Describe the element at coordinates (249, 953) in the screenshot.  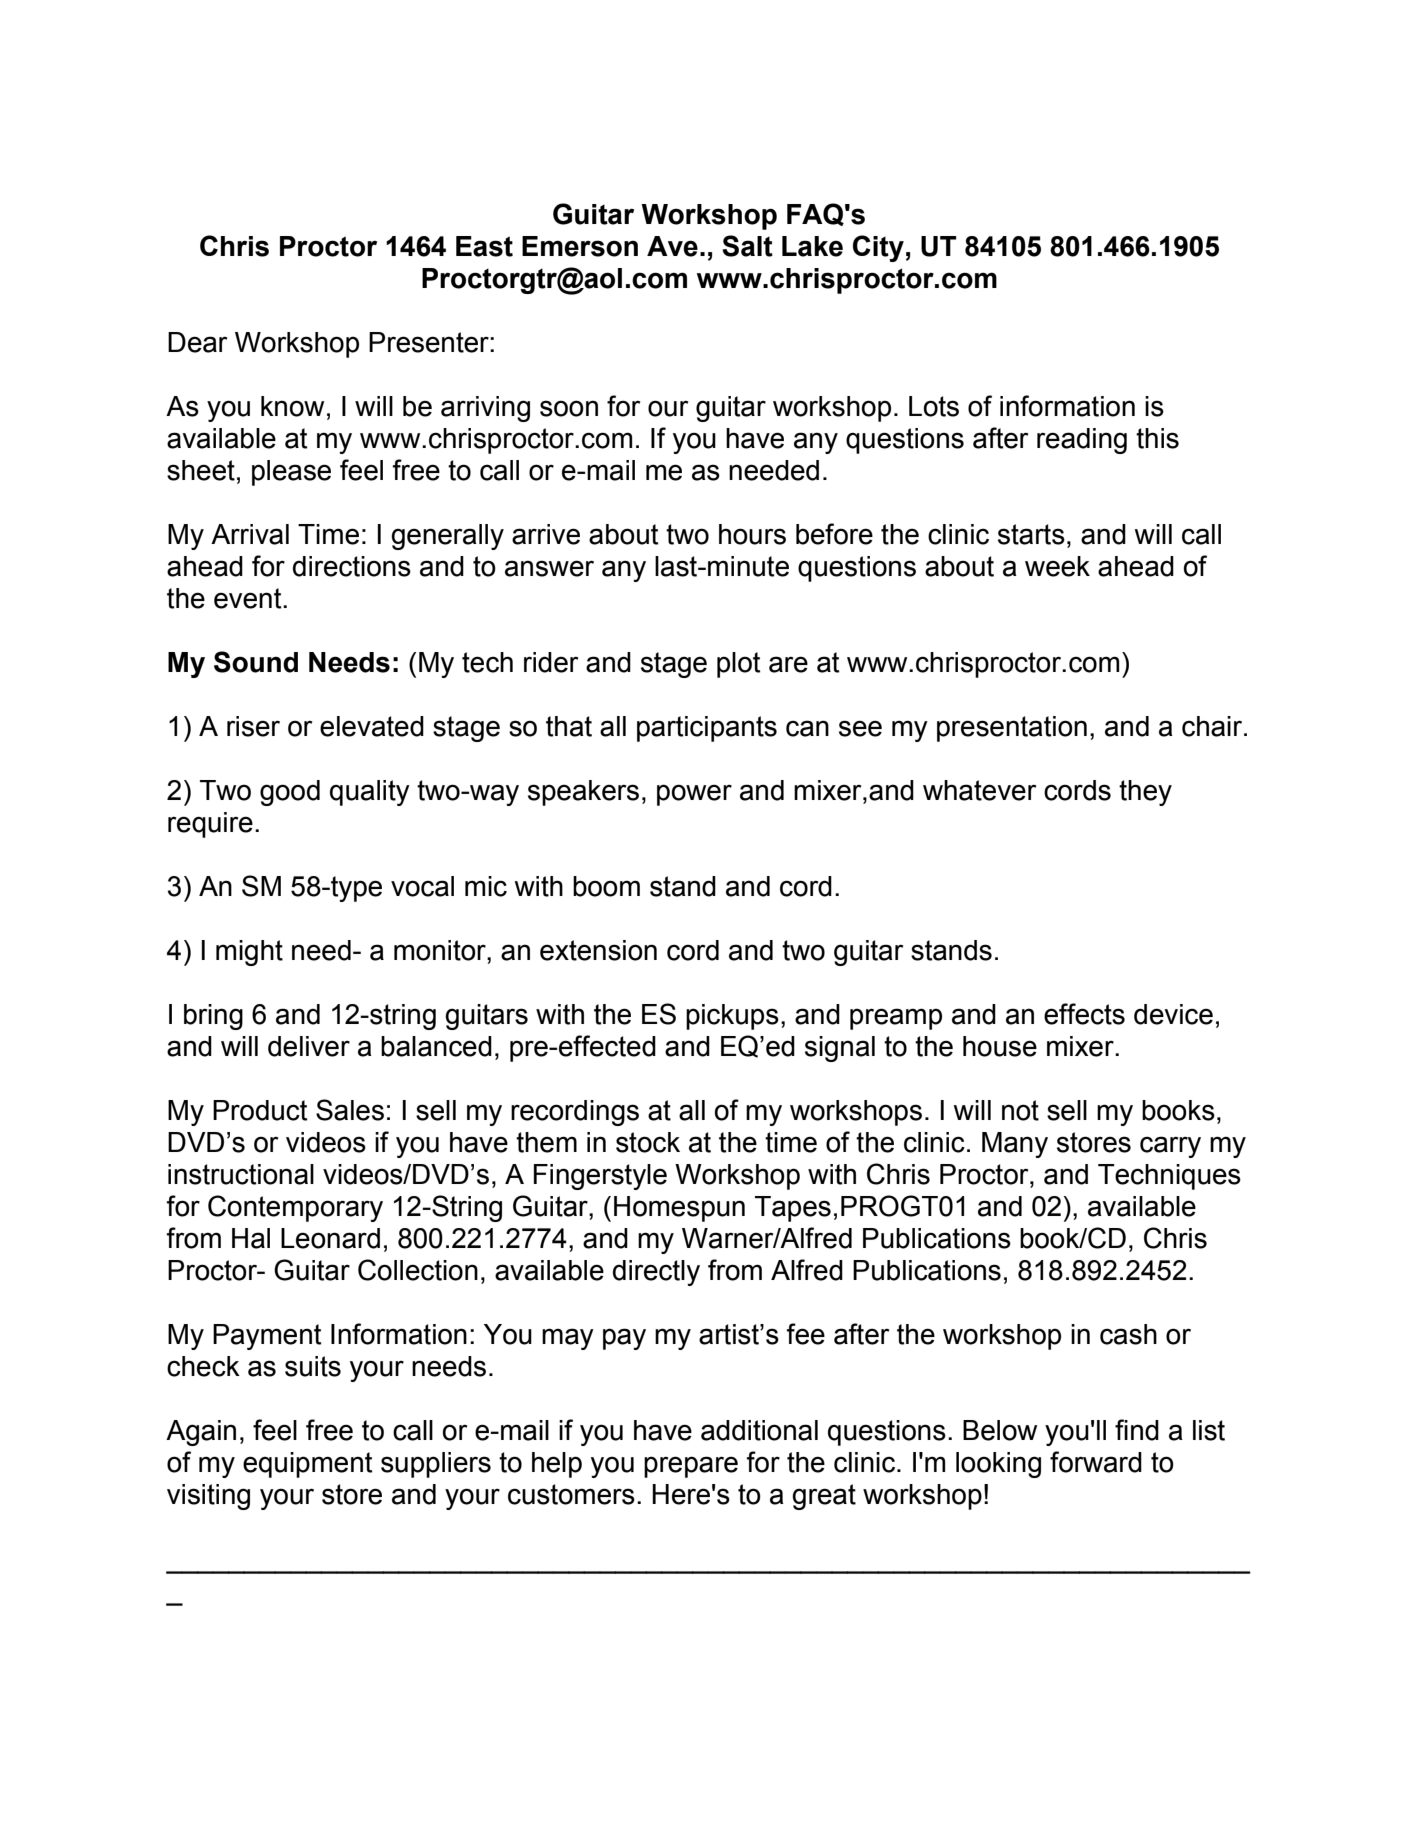
I see `might` at that location.
